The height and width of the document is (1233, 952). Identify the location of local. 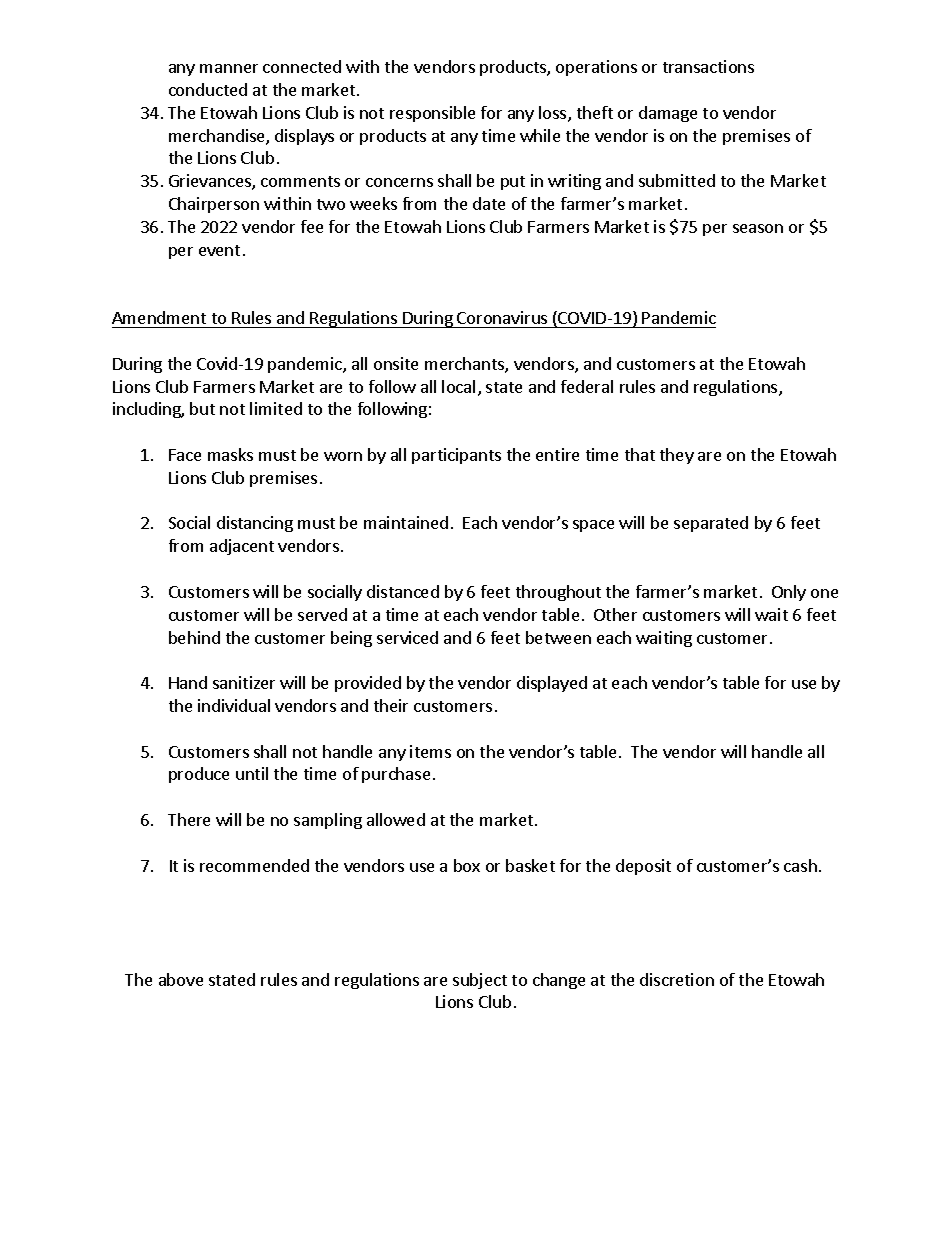
(458, 386).
